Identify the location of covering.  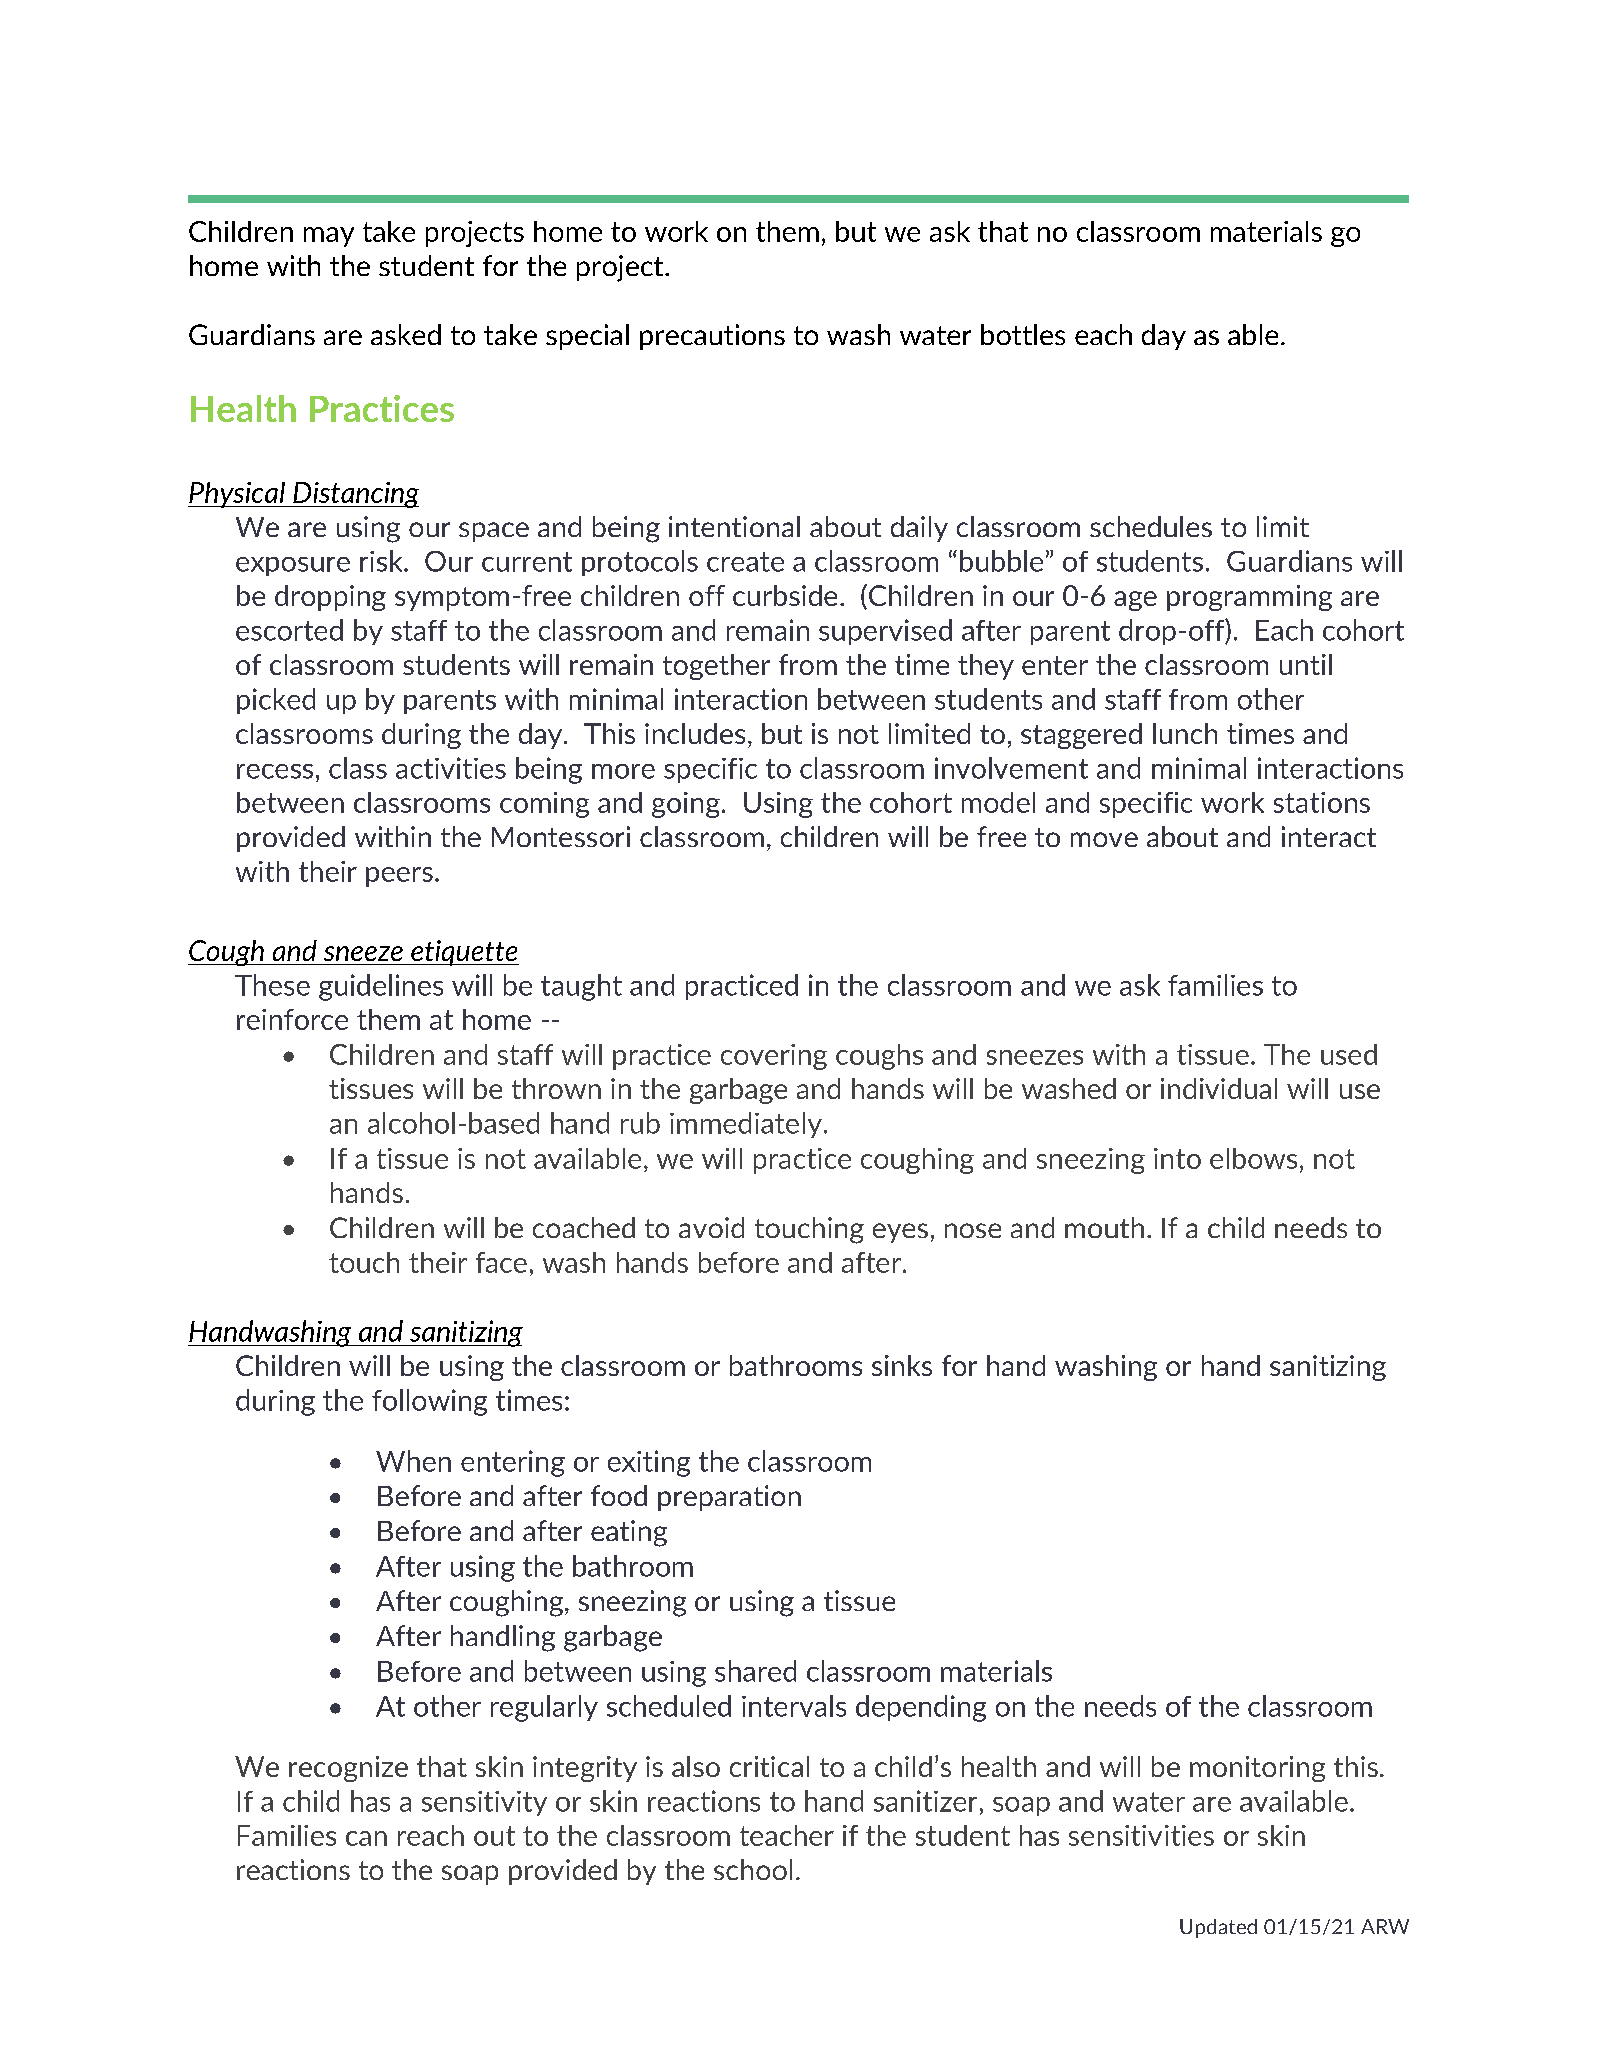
(774, 1057).
